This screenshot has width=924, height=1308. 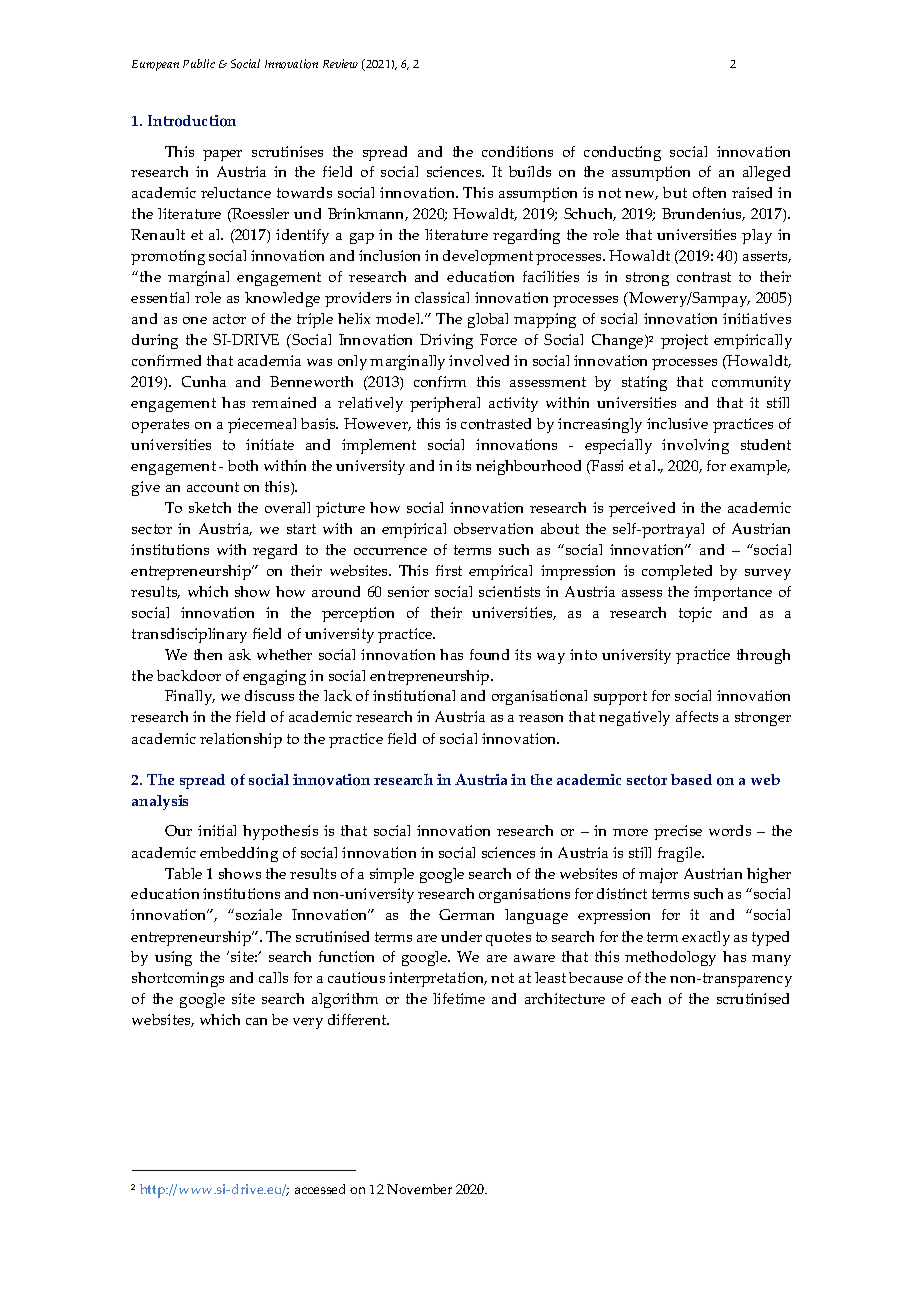 What do you see at coordinates (320, 1189) in the screenshot?
I see `accessed` at bounding box center [320, 1189].
